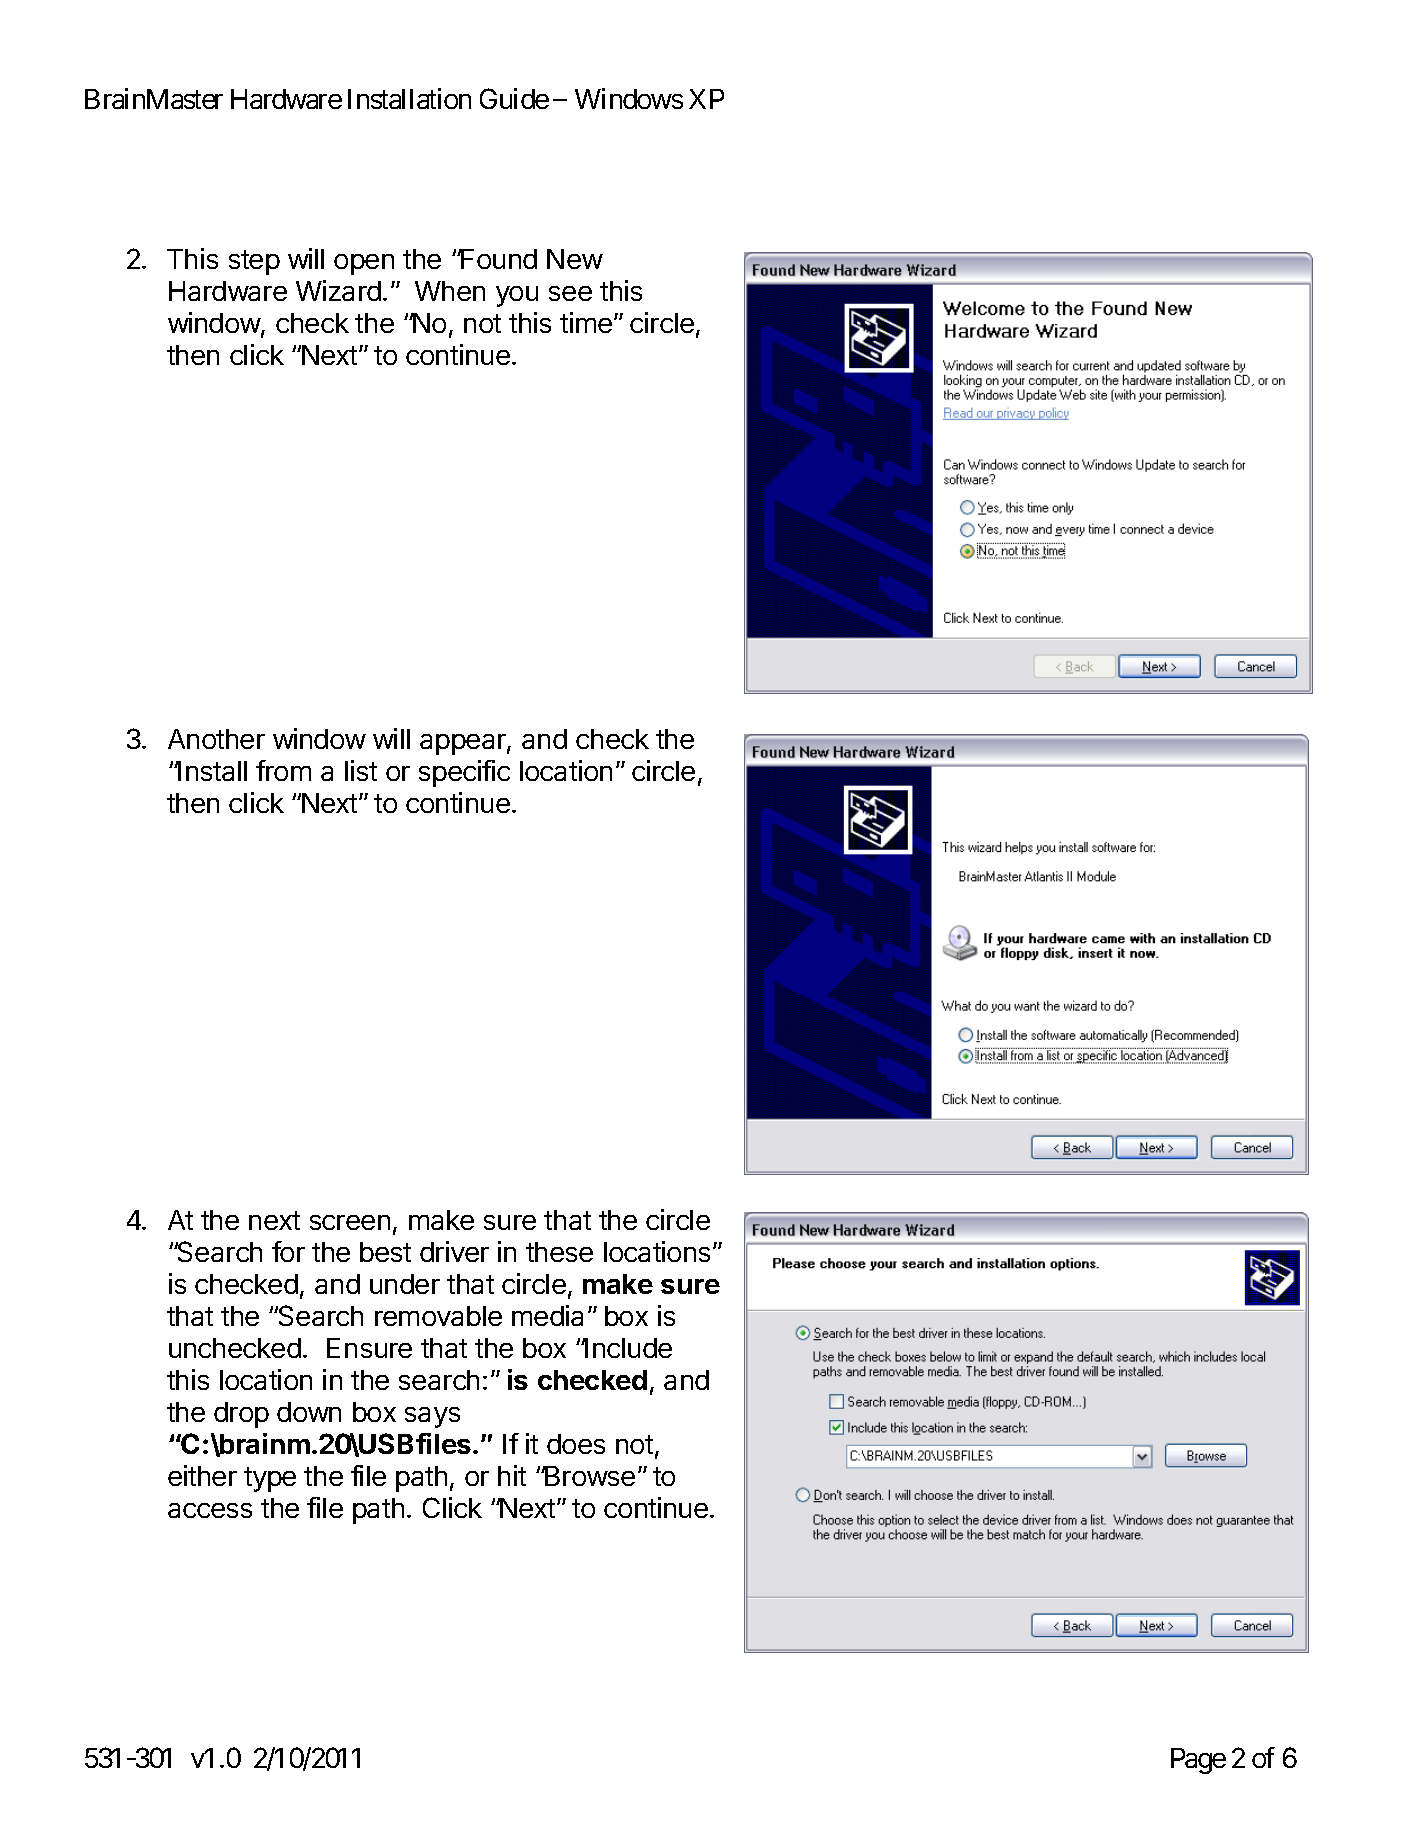  What do you see at coordinates (512, 1475) in the image?
I see `hit` at bounding box center [512, 1475].
